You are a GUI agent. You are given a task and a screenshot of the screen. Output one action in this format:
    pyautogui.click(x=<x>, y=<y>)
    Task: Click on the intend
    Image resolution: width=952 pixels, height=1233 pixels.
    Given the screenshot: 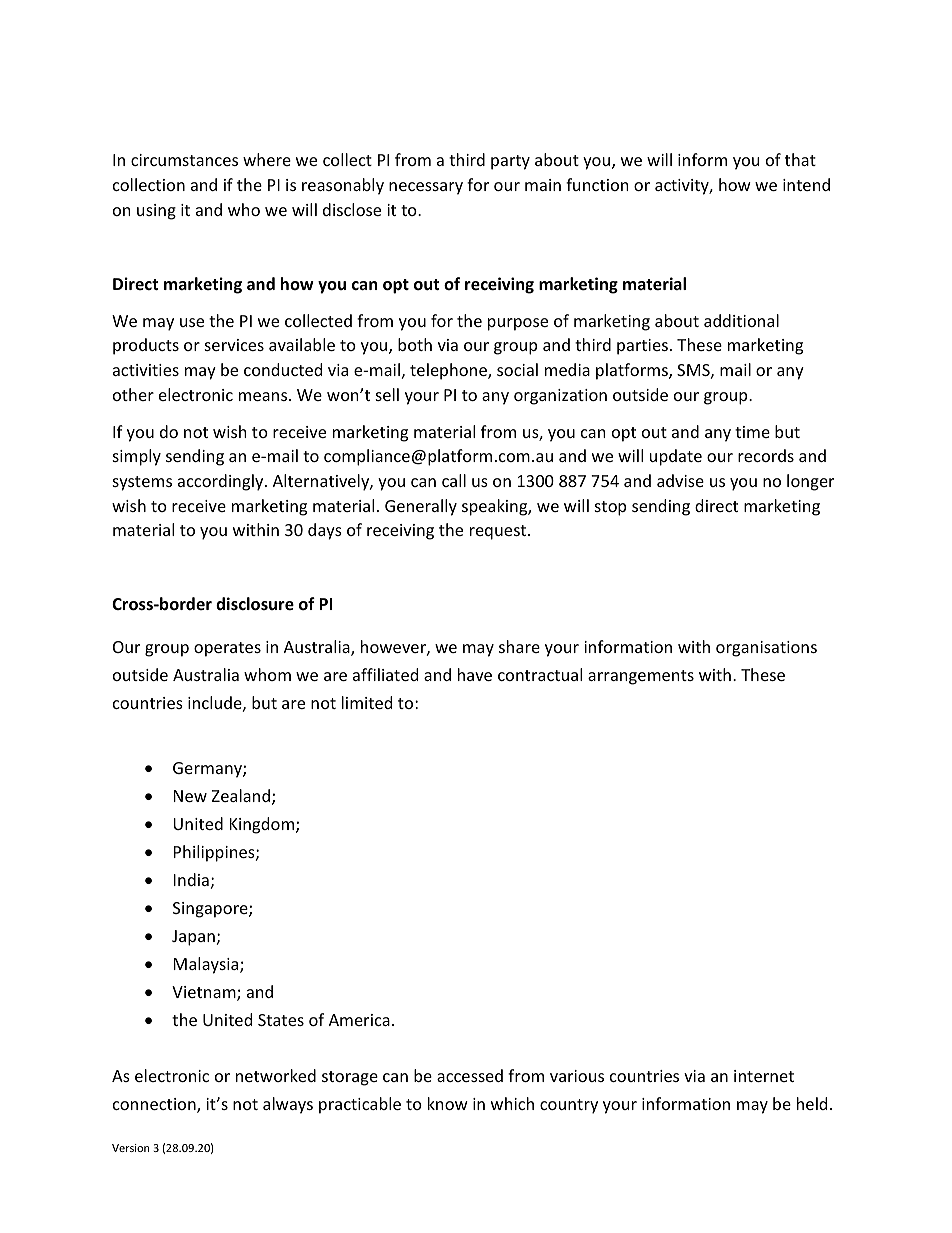 What is the action you would take?
    pyautogui.click(x=806, y=184)
